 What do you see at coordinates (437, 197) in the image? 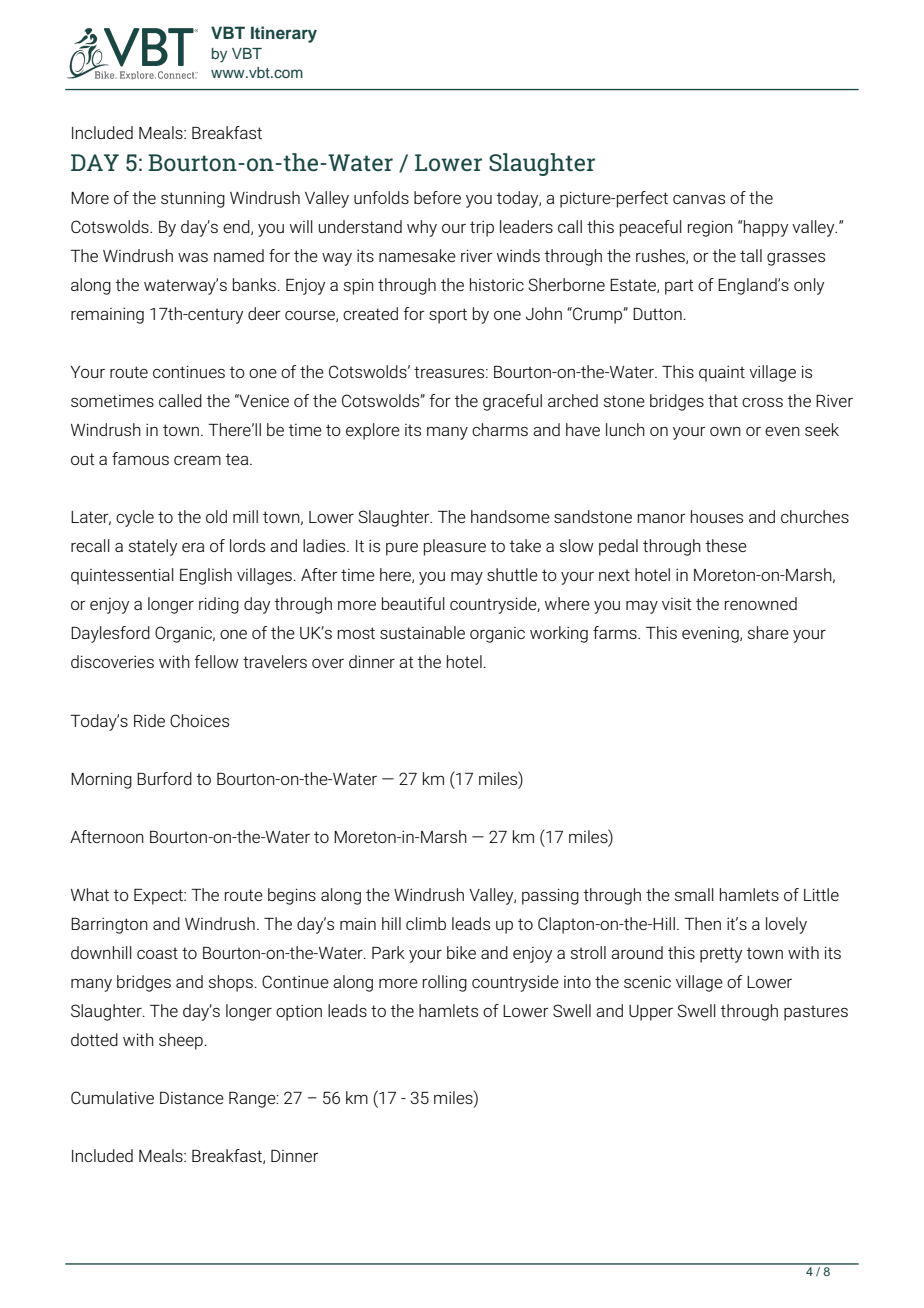
I see `before` at bounding box center [437, 197].
